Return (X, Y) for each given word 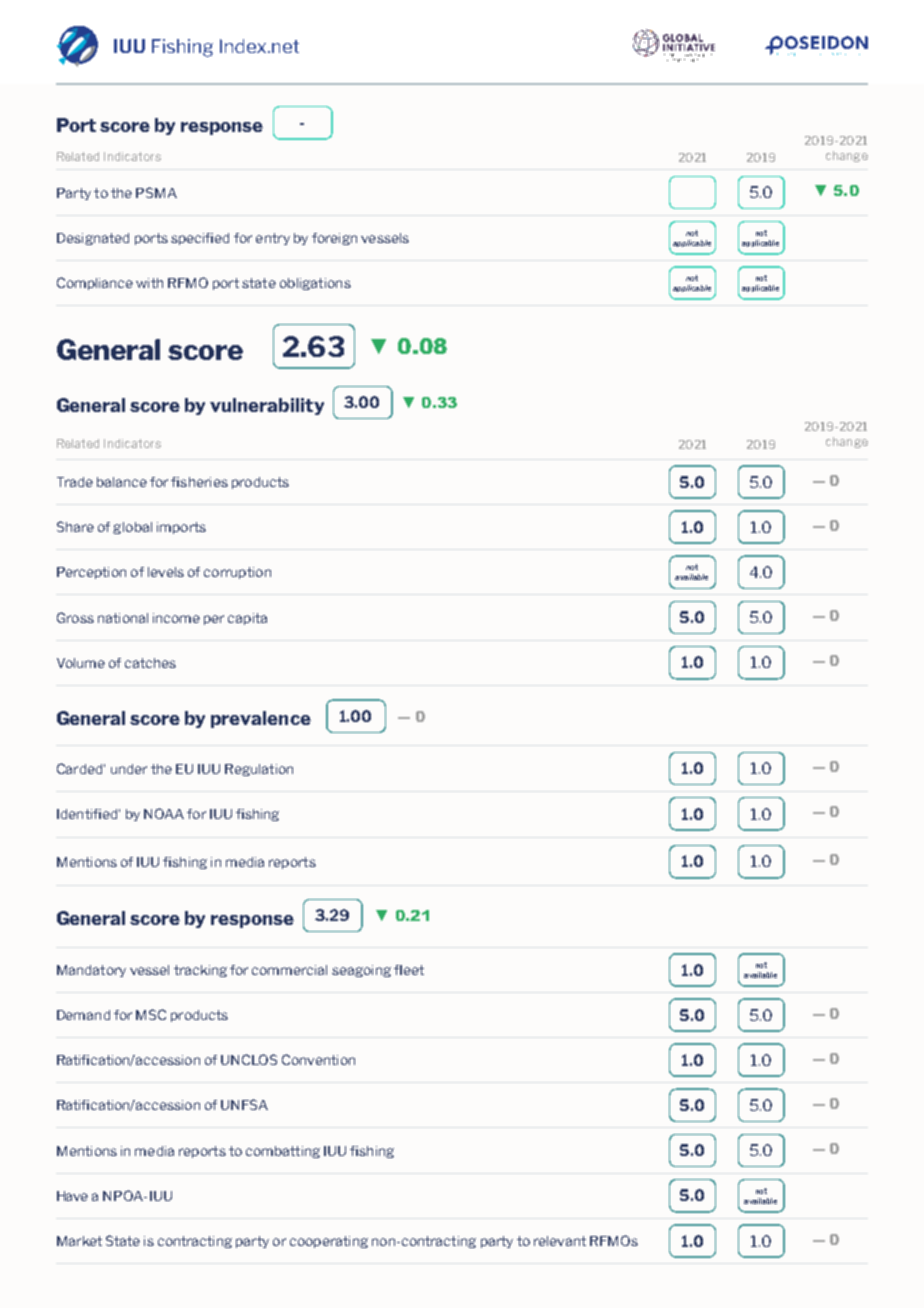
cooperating (329, 1242)
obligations (315, 284)
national (123, 618)
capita (247, 619)
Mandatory (91, 971)
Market (79, 1241)
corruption (237, 573)
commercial (289, 970)
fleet (409, 970)
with (149, 283)
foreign (334, 239)
